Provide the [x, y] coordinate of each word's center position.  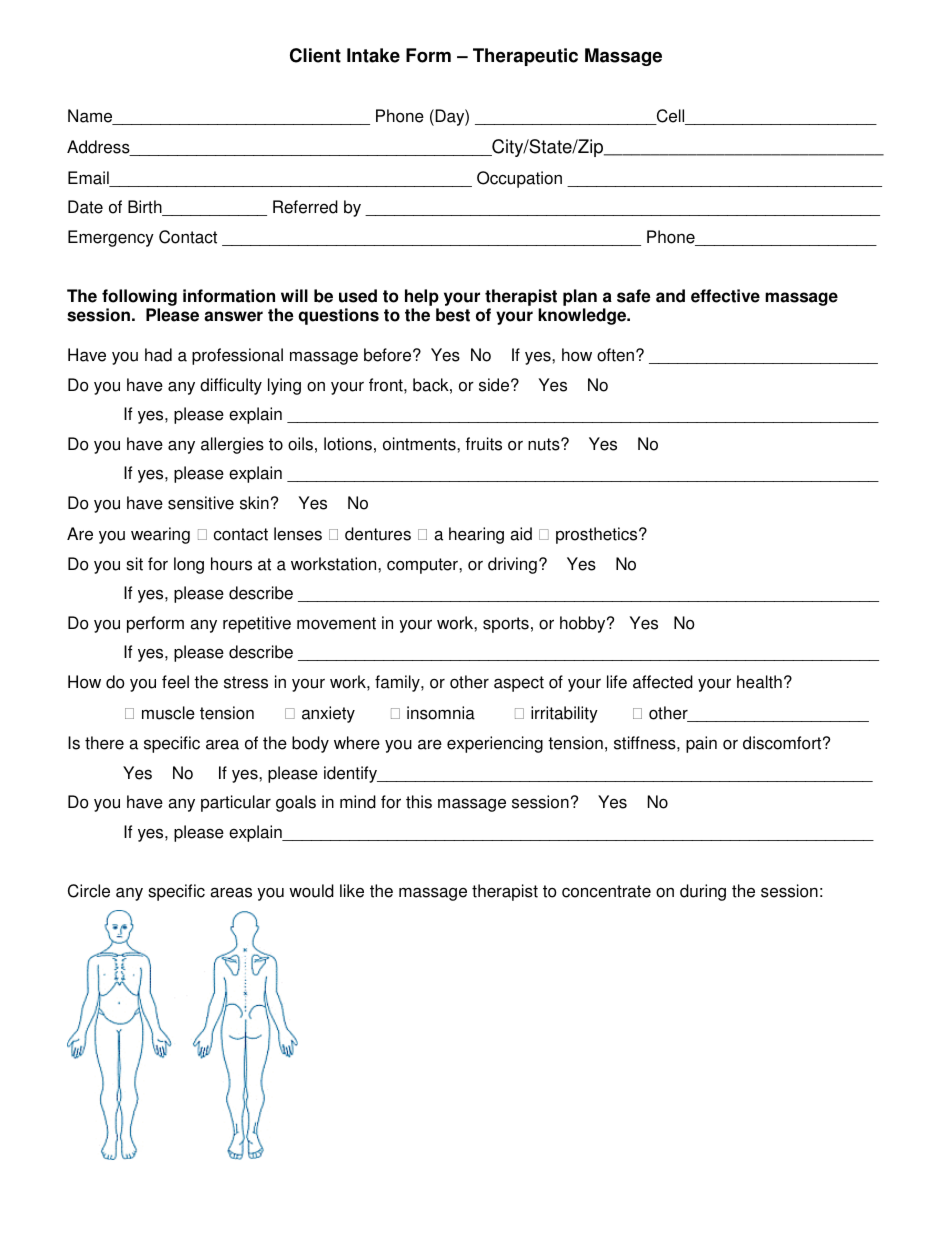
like [352, 891]
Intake [373, 55]
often [615, 355]
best [453, 315]
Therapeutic [525, 57]
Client [315, 55]
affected [663, 682]
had [158, 355]
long [189, 565]
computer [423, 566]
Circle [89, 891]
